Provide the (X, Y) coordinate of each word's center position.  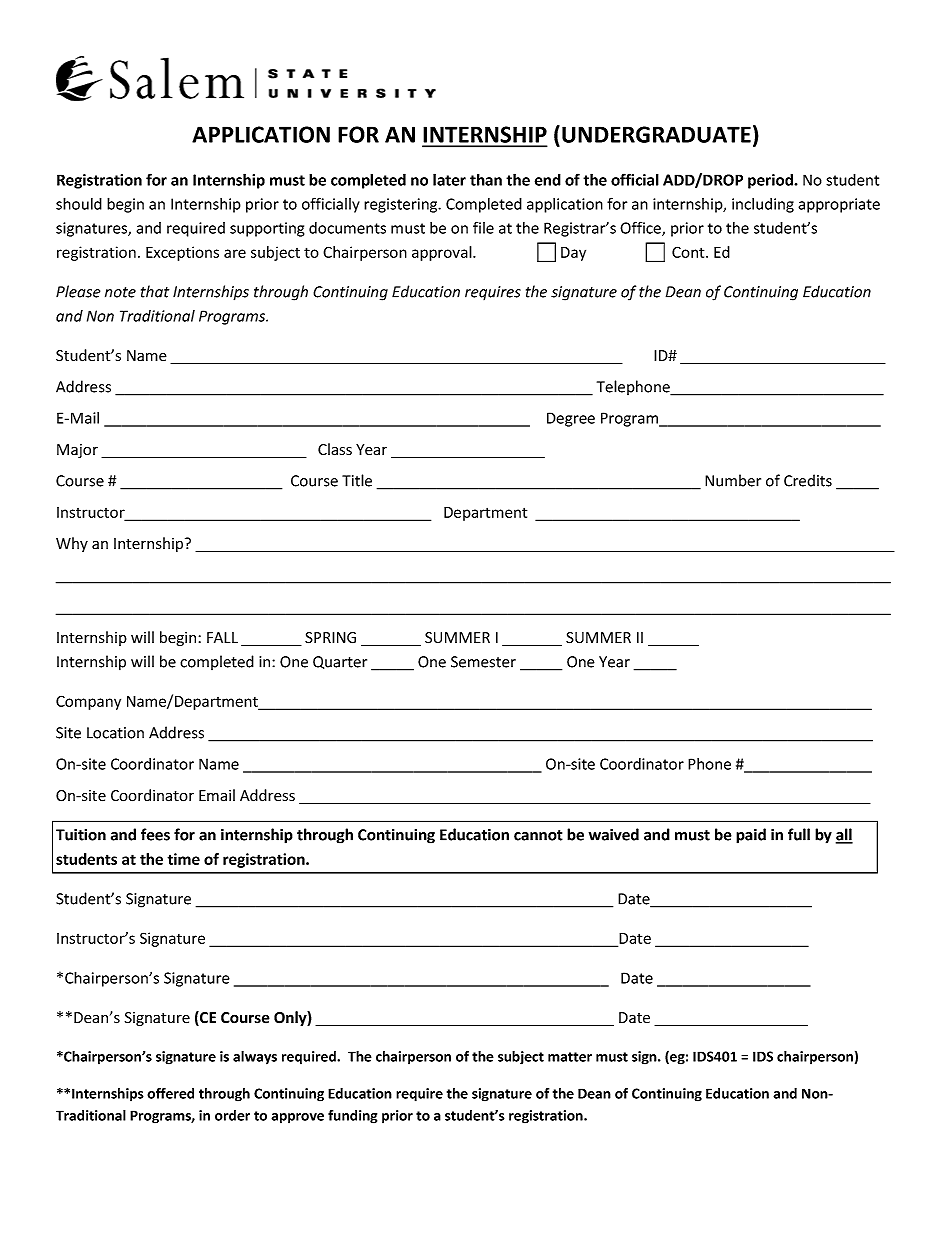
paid (751, 836)
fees (155, 834)
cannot (538, 835)
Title (357, 480)
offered (170, 1093)
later (449, 179)
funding (352, 1117)
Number (733, 480)
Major (77, 451)
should (79, 203)
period (771, 181)
